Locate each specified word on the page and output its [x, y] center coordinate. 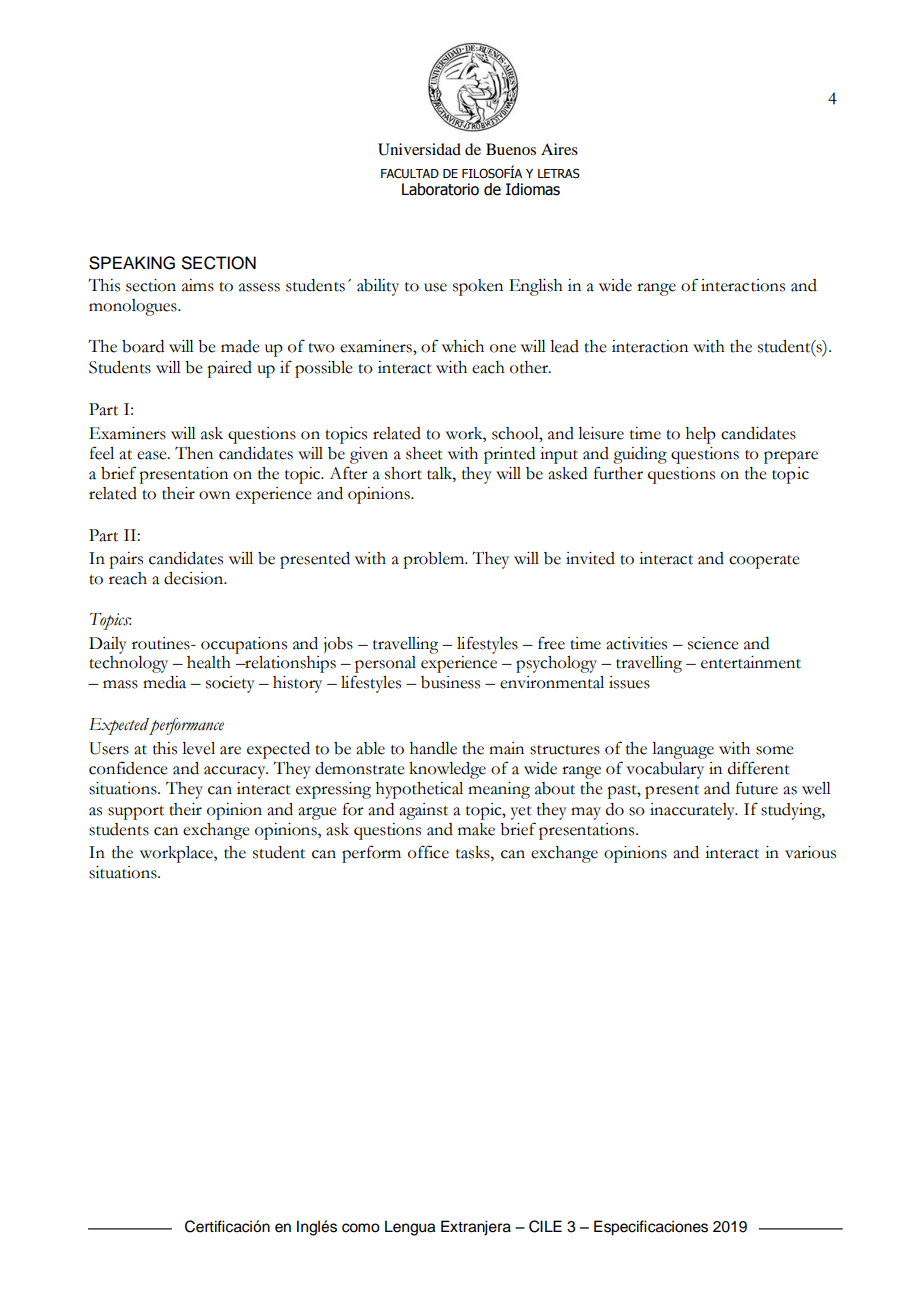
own [214, 495]
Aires [559, 149]
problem [435, 560]
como [361, 1228]
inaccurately [693, 811]
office [428, 852]
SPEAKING [132, 263]
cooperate [764, 562]
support [136, 813]
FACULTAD [410, 173]
